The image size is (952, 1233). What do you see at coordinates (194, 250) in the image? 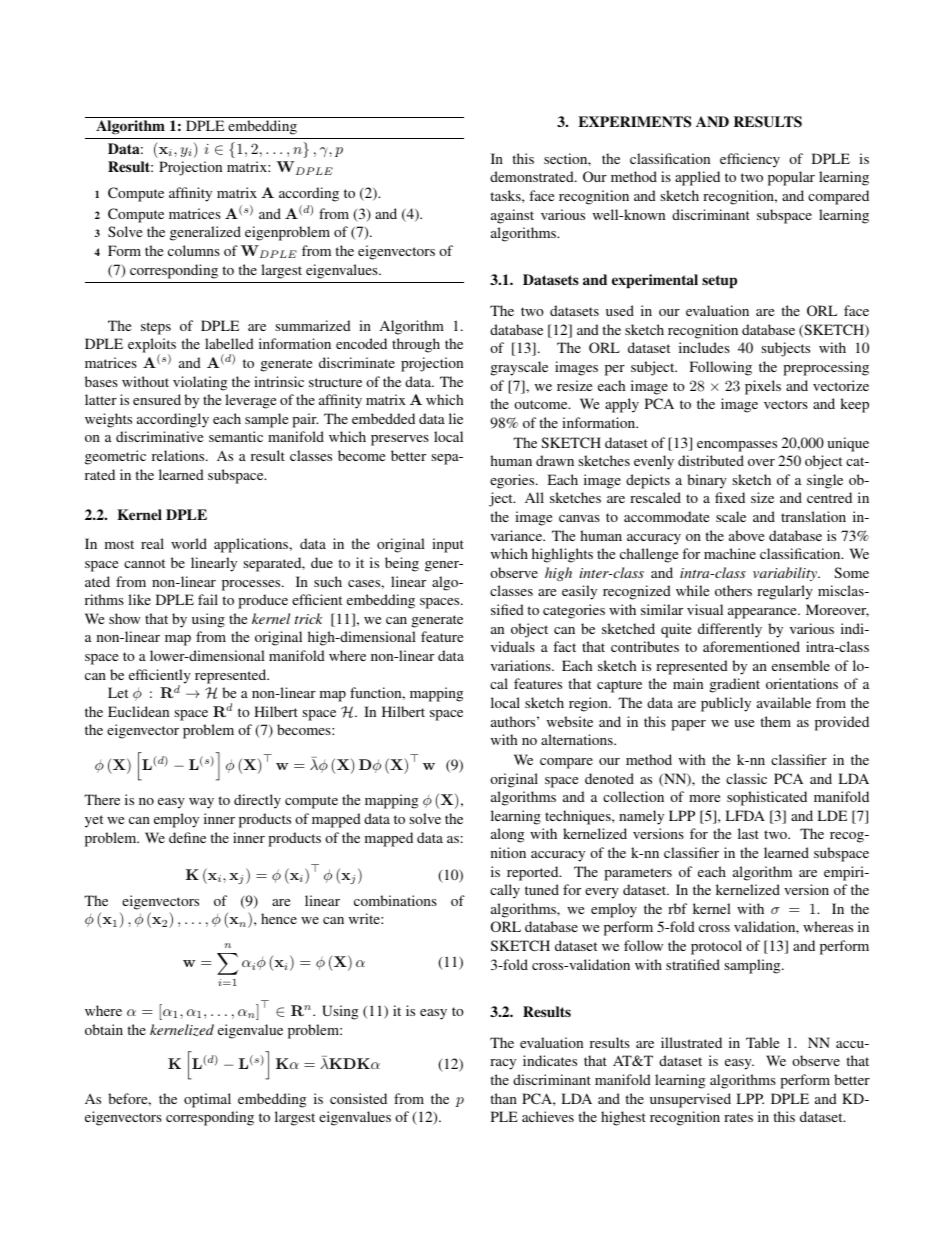
I see `columns` at bounding box center [194, 250].
